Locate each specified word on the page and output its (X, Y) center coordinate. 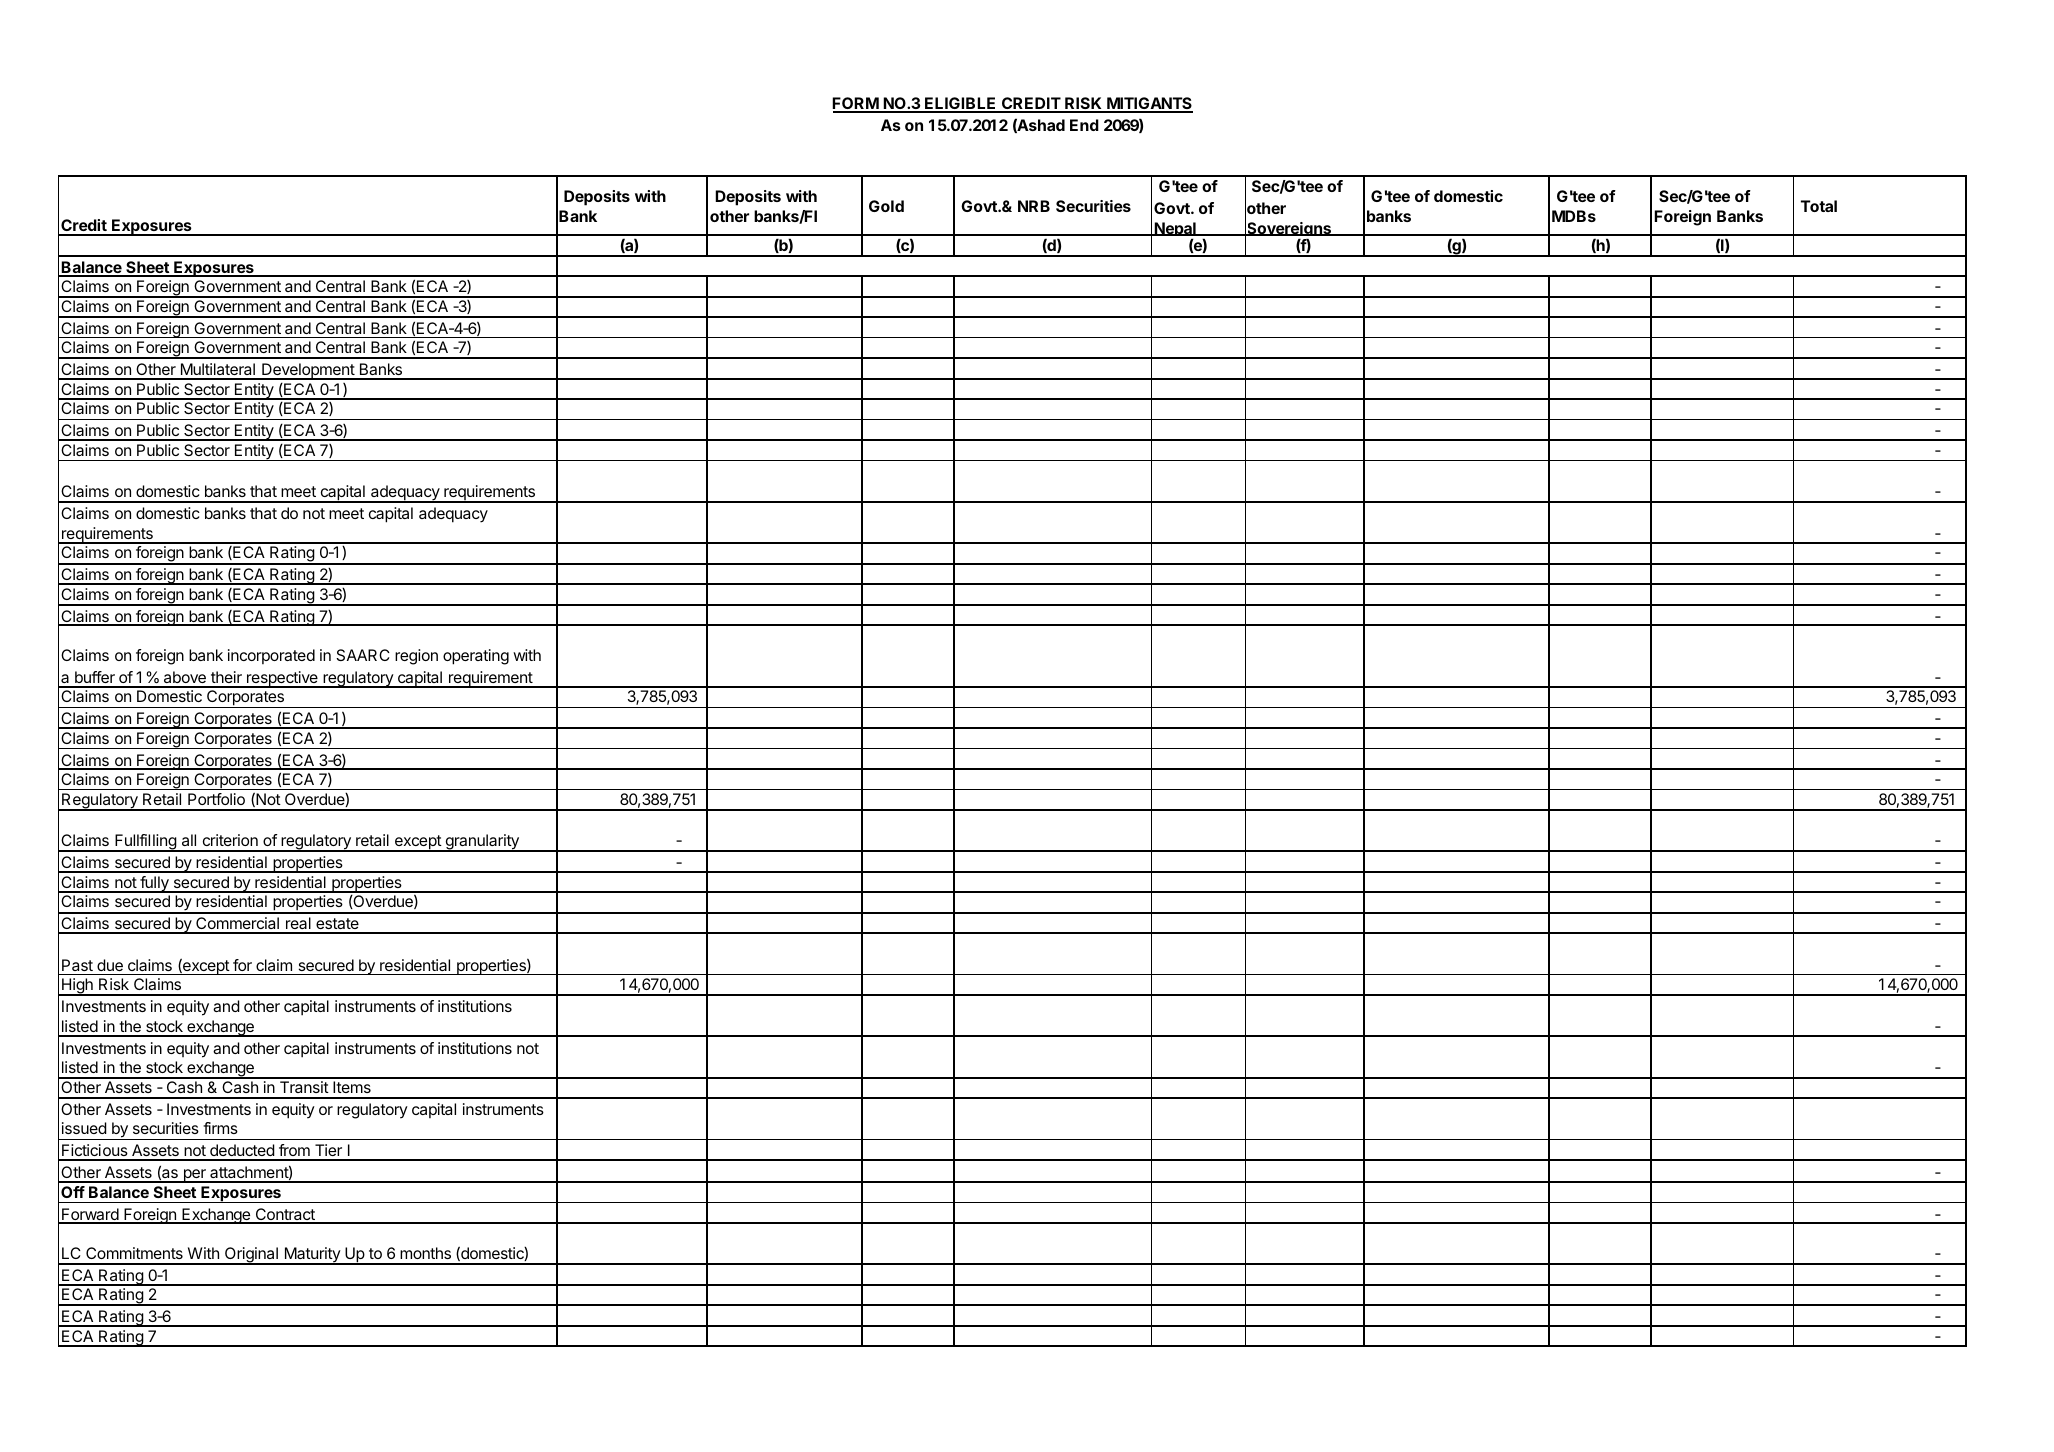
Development (308, 371)
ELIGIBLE (961, 105)
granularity (482, 843)
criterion (230, 840)
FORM (856, 105)
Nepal (1175, 231)
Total (1819, 206)
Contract (285, 1215)
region (416, 657)
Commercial (237, 925)
